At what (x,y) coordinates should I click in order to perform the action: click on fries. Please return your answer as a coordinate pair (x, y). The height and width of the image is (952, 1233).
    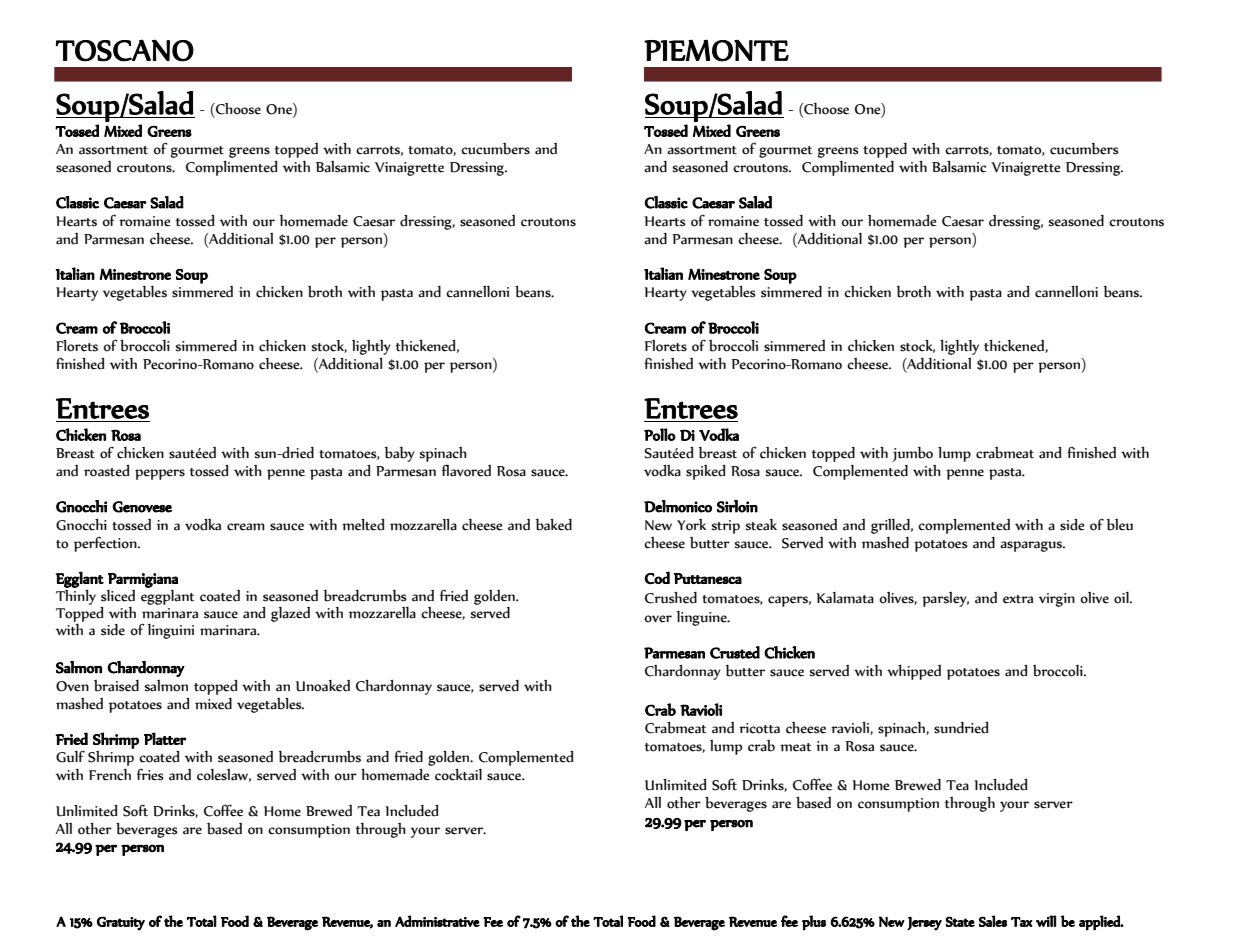
    Looking at the image, I should click on (150, 774).
